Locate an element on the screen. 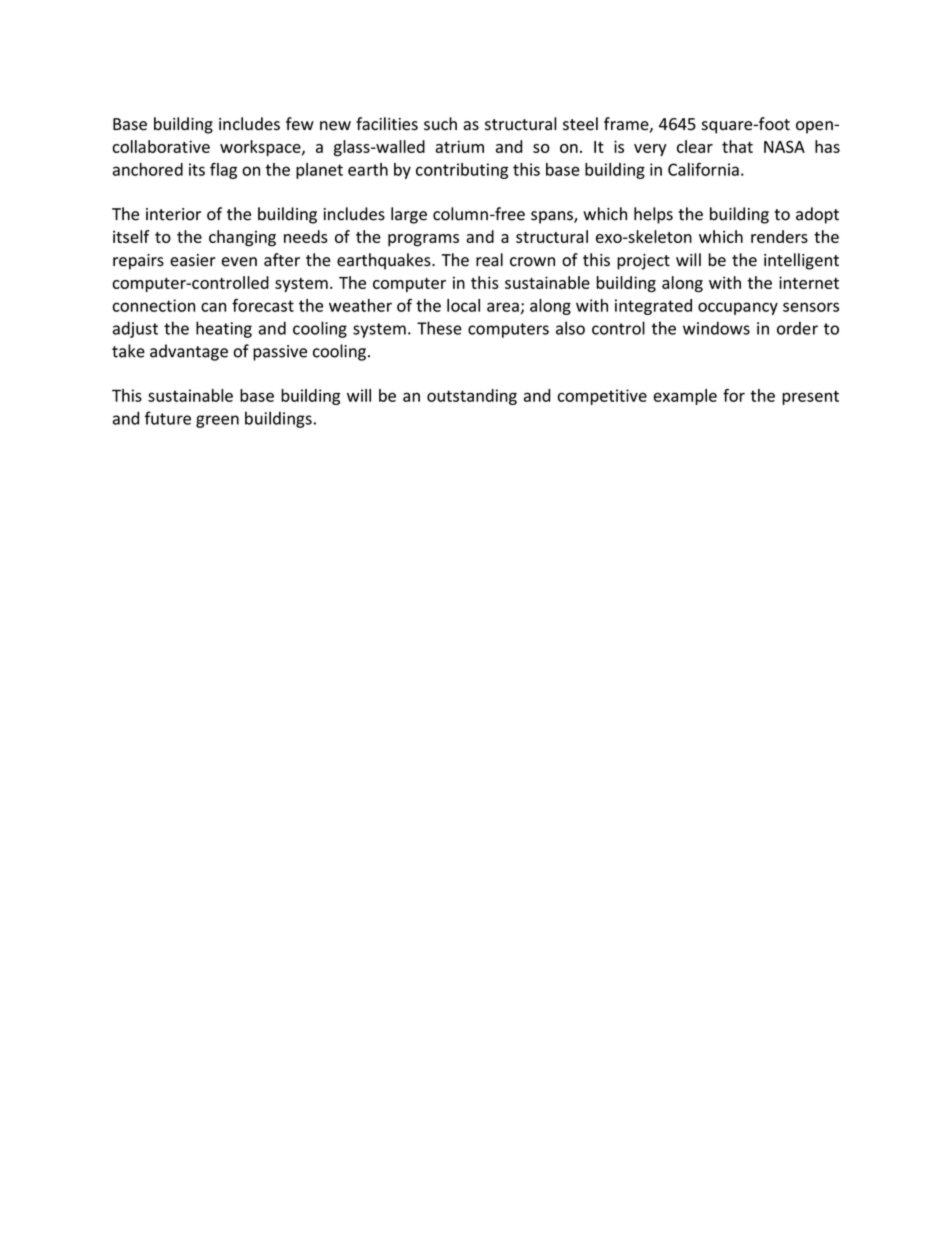 The width and height of the screenshot is (952, 1233). large is located at coordinates (409, 215).
